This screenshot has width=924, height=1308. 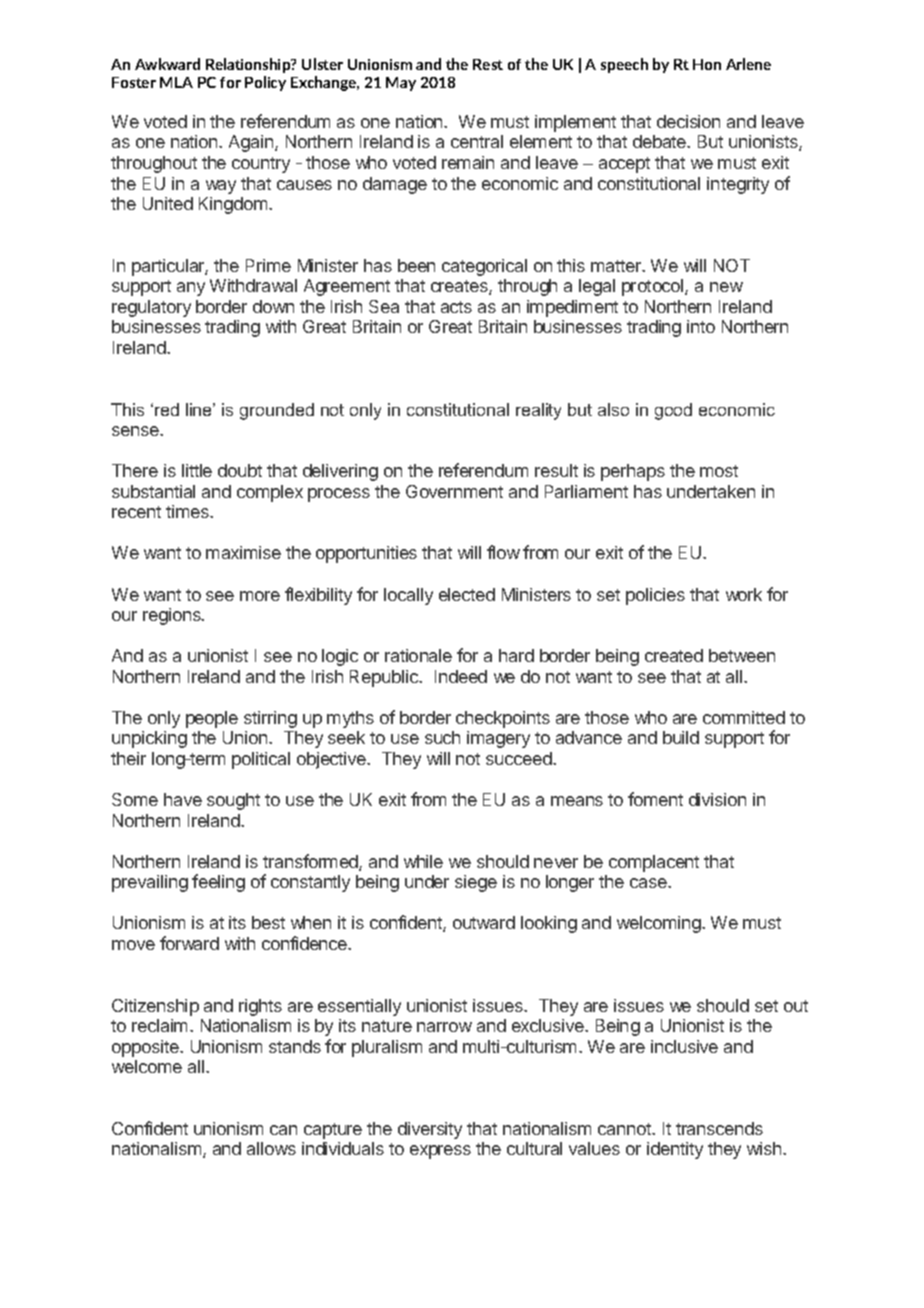 I want to click on while, so click(x=423, y=861).
